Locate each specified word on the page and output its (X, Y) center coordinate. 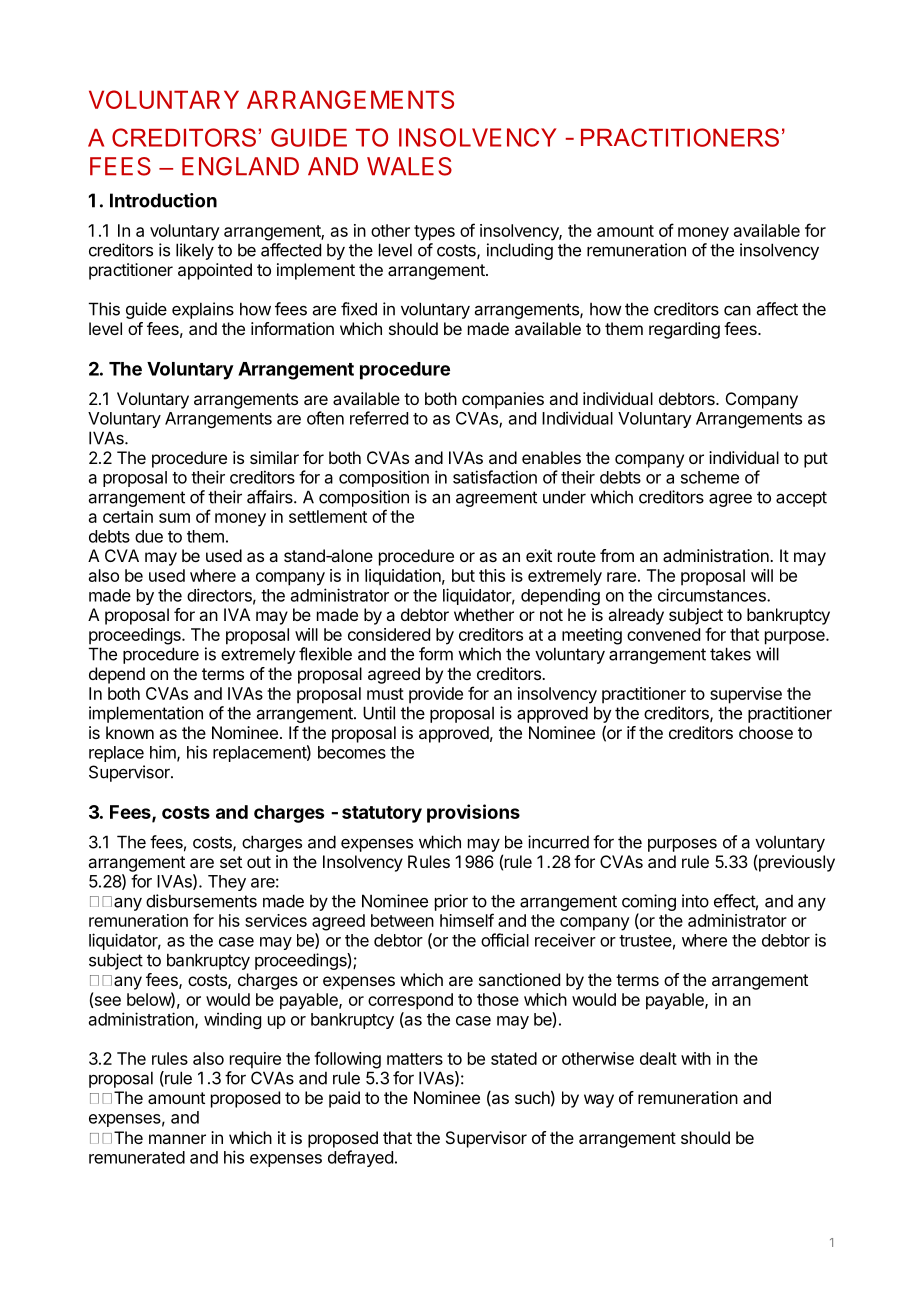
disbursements (201, 901)
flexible (325, 654)
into (695, 901)
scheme (710, 477)
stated (514, 1058)
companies (503, 400)
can (737, 311)
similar (274, 457)
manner (177, 1139)
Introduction (163, 200)
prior (451, 902)
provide (436, 695)
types (434, 233)
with (696, 1058)
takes (730, 654)
